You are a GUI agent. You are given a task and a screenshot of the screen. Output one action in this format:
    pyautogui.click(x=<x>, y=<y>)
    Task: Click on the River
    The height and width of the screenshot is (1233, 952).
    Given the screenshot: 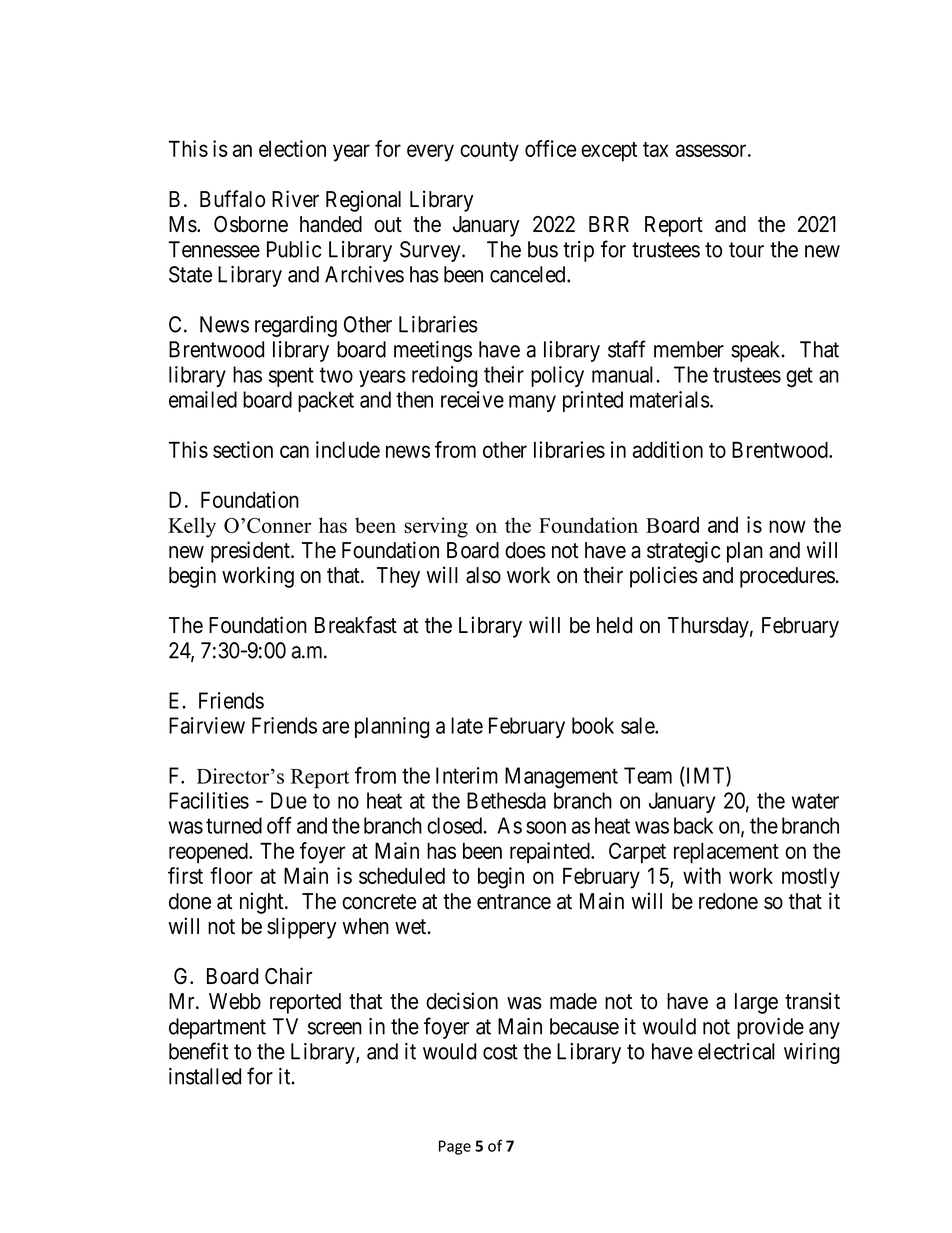 What is the action you would take?
    pyautogui.click(x=295, y=199)
